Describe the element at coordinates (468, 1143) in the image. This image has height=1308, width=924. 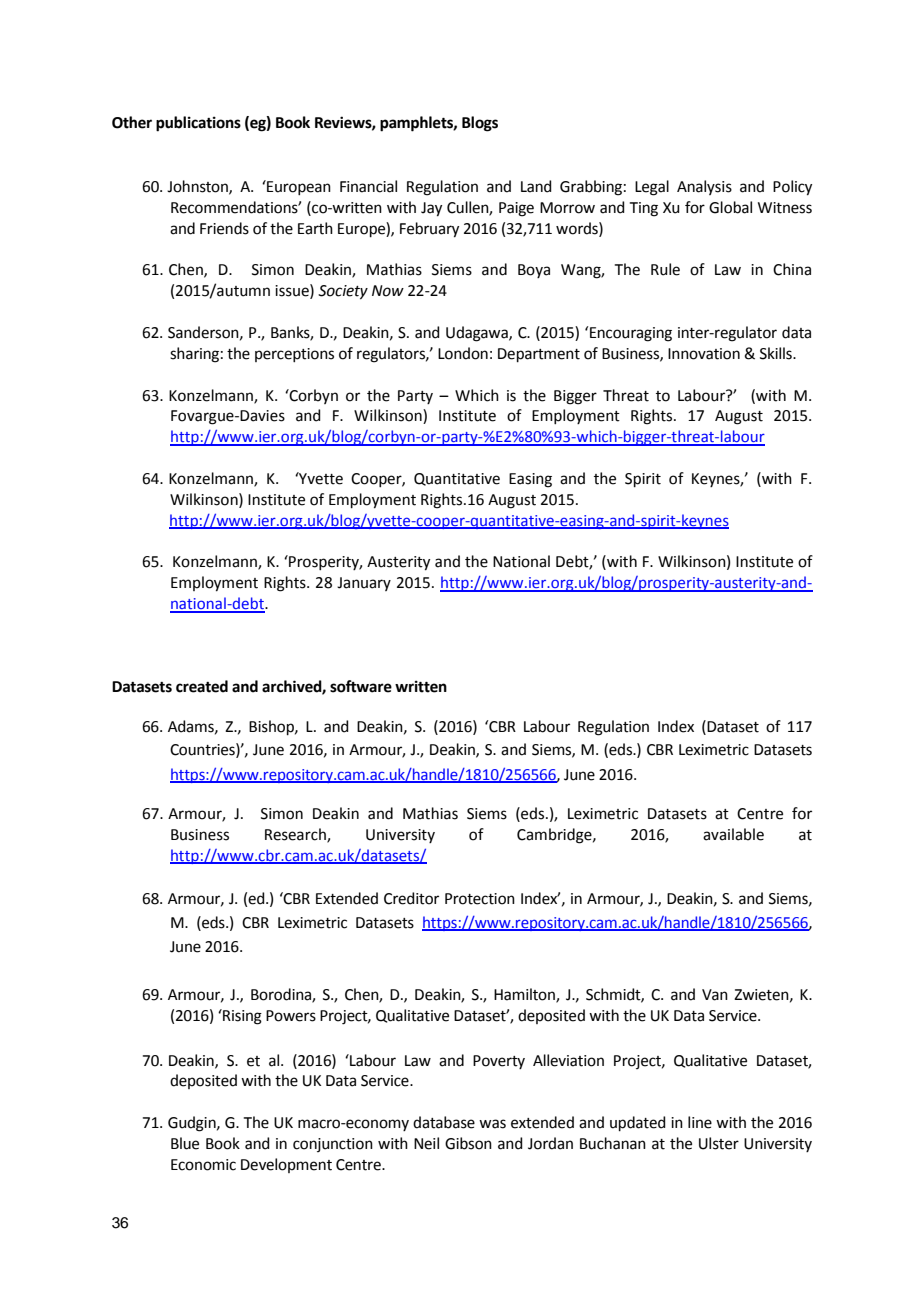
I see `Gibson` at that location.
